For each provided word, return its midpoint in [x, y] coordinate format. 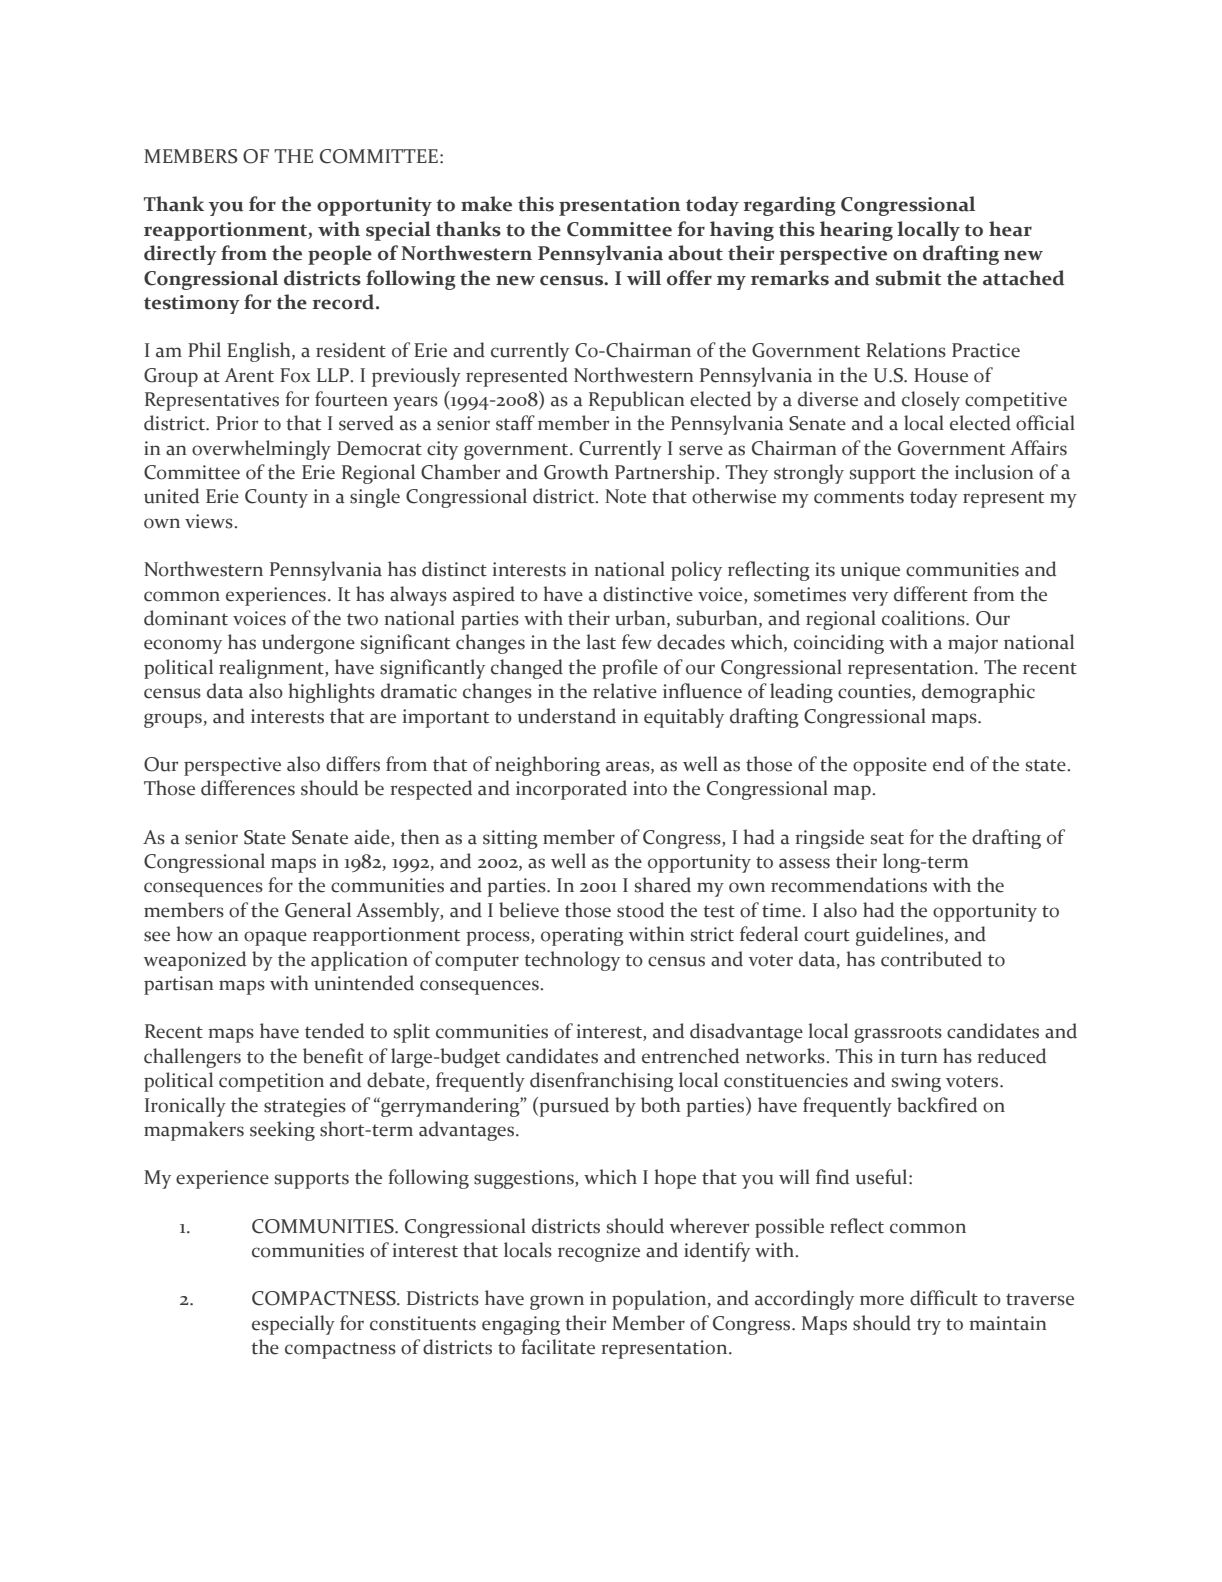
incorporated [571, 790]
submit [908, 278]
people [340, 255]
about [695, 253]
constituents [423, 1323]
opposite [890, 766]
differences [248, 788]
